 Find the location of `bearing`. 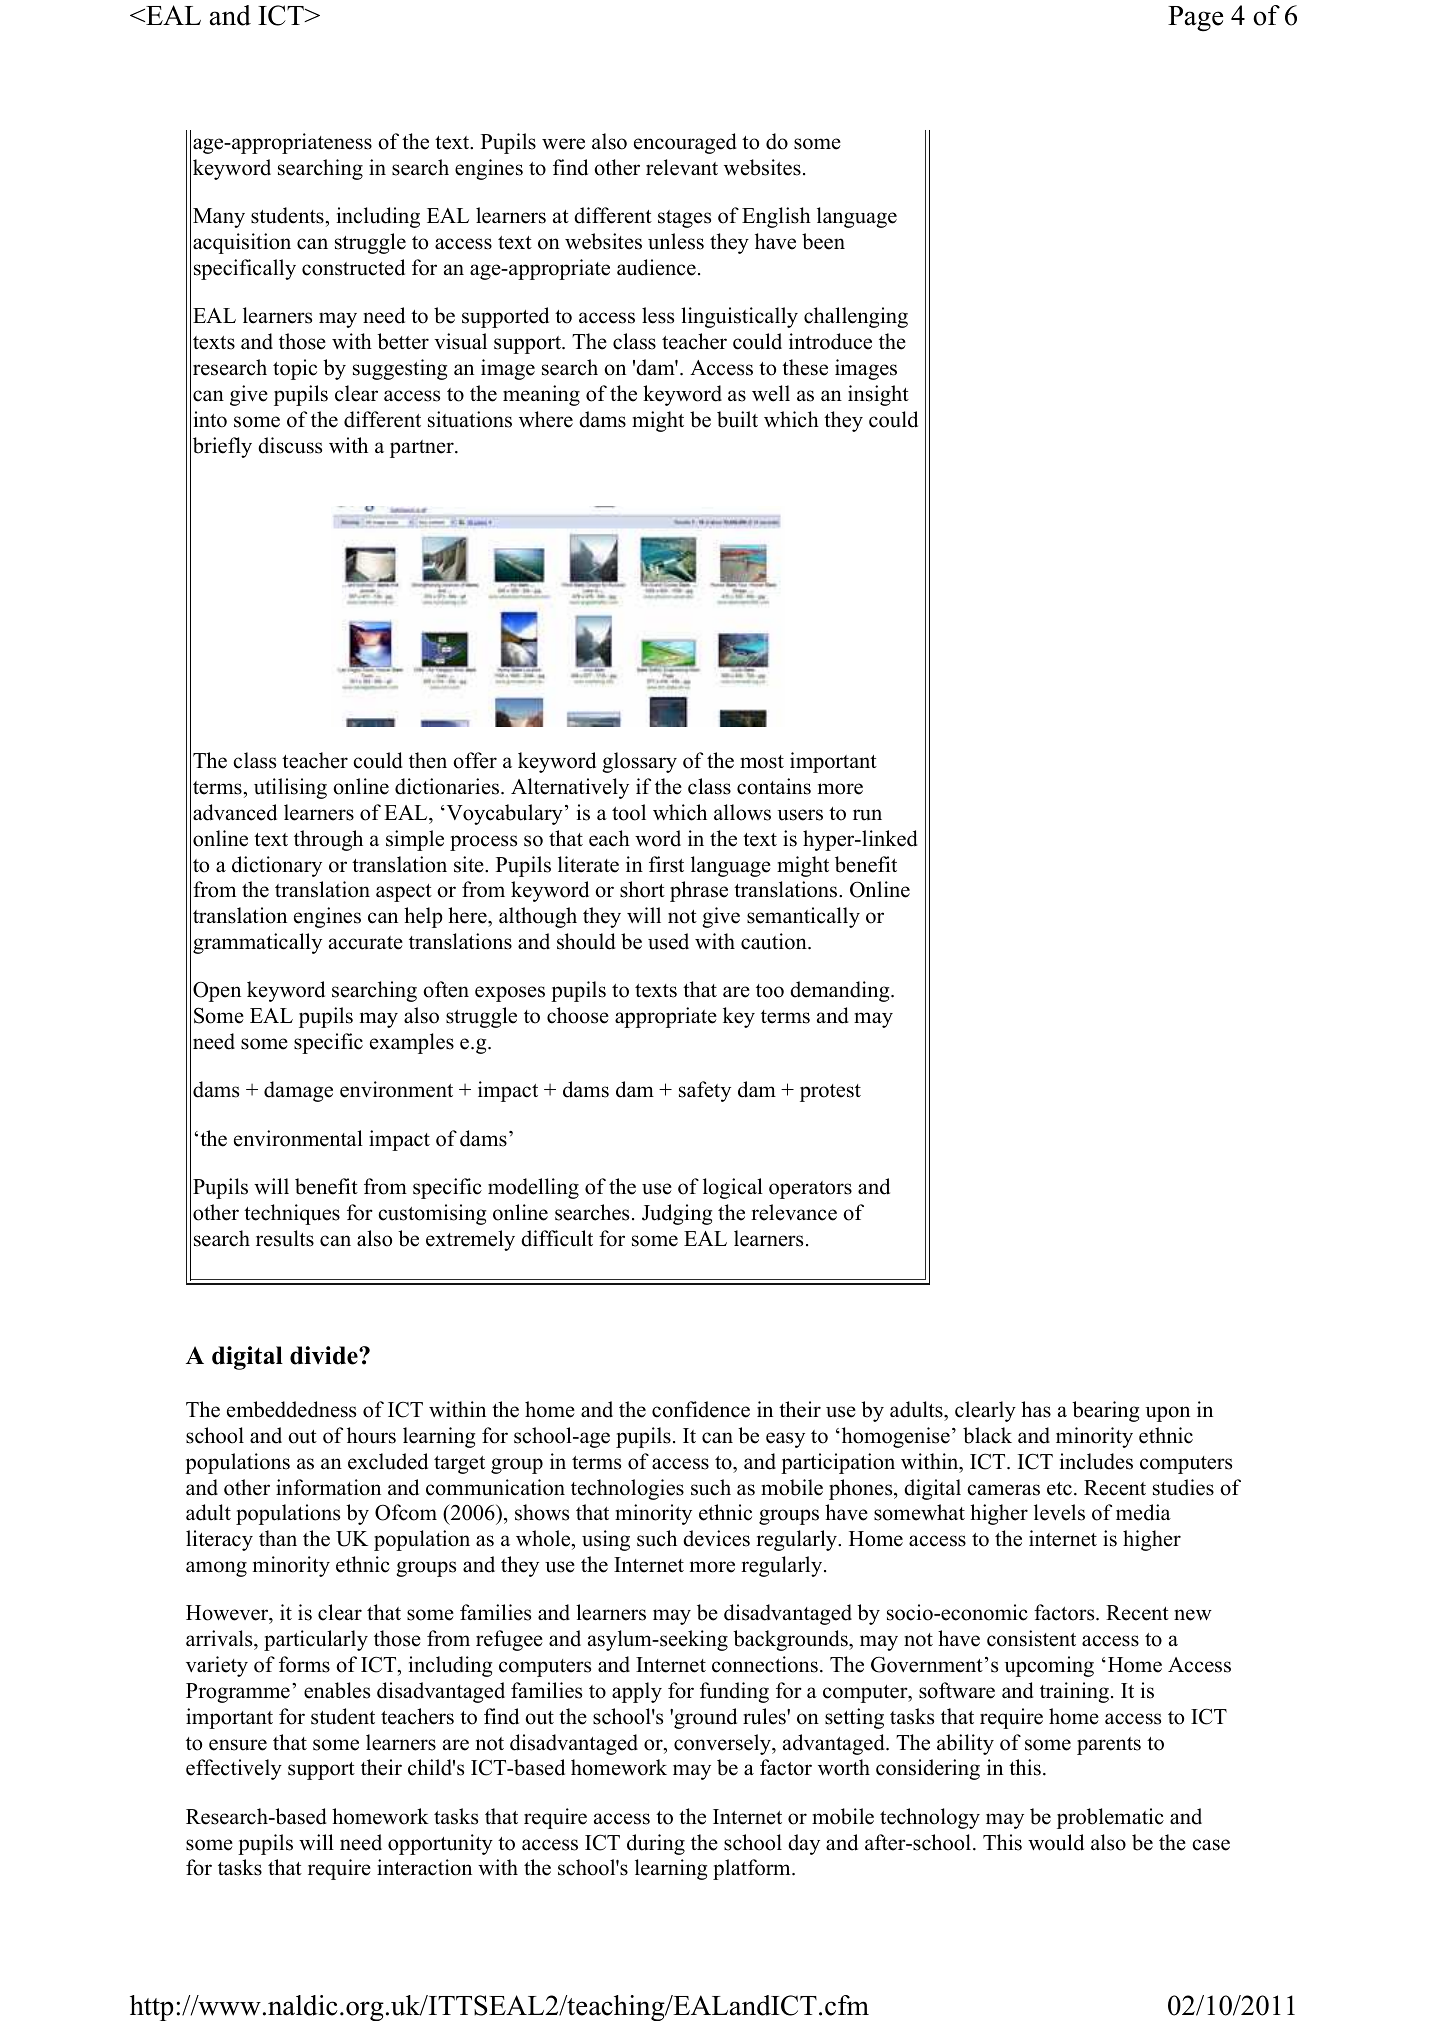

bearing is located at coordinates (1105, 1411).
